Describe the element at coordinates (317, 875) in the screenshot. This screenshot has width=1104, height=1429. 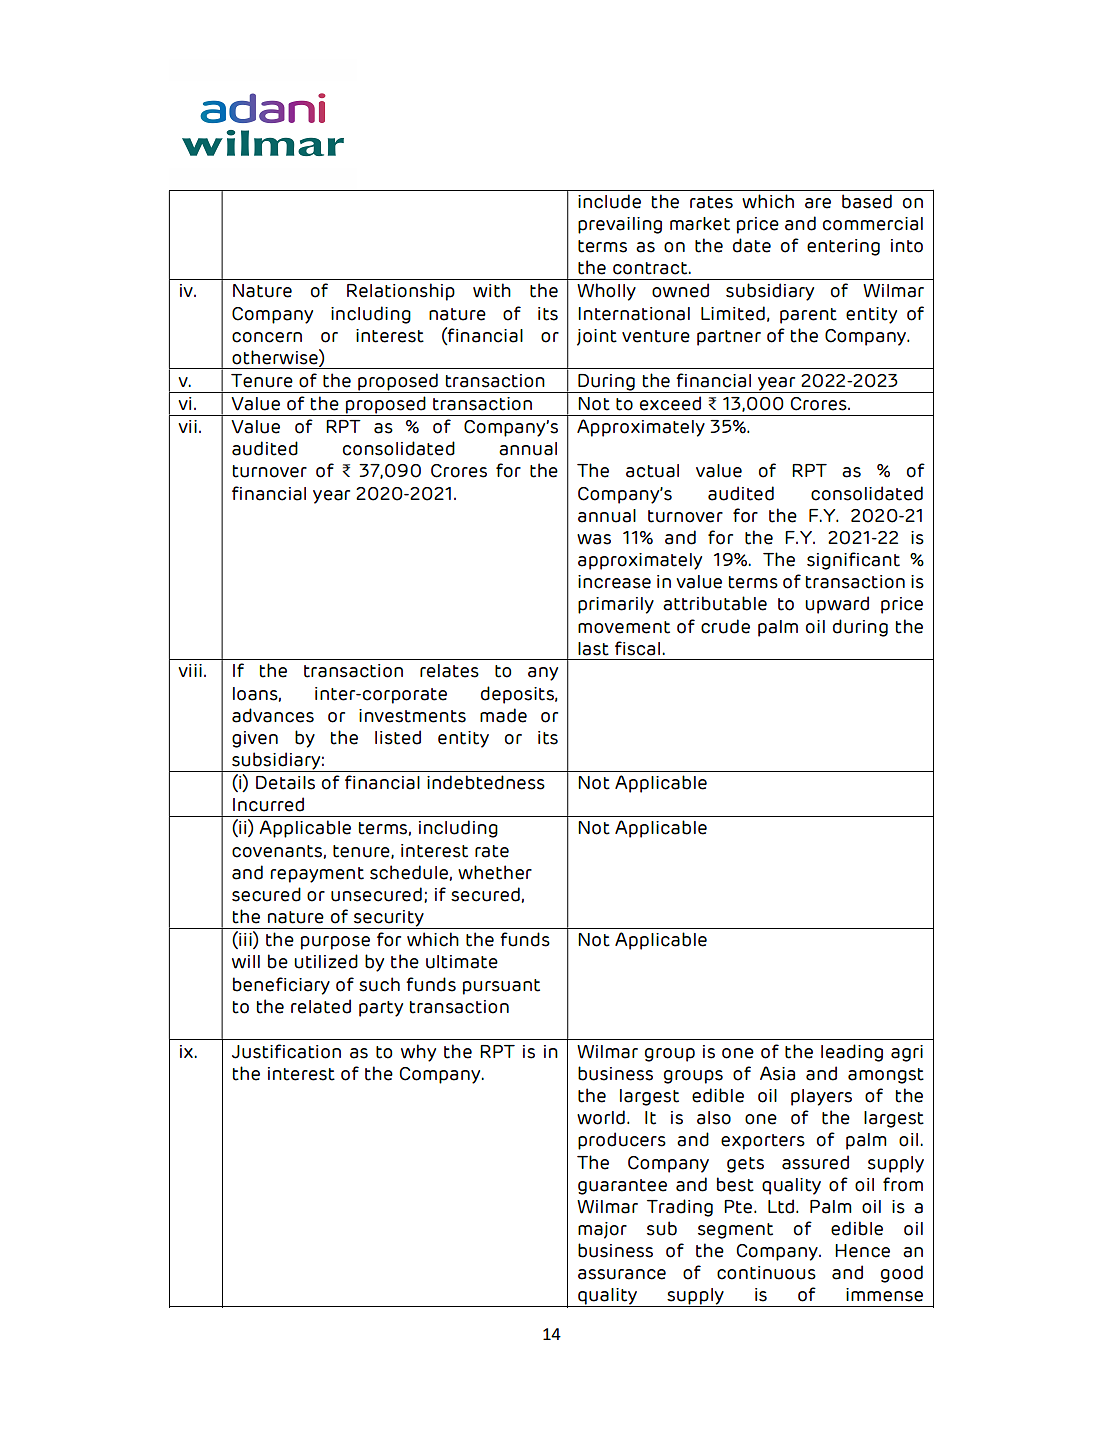
I see `repayment` at that location.
